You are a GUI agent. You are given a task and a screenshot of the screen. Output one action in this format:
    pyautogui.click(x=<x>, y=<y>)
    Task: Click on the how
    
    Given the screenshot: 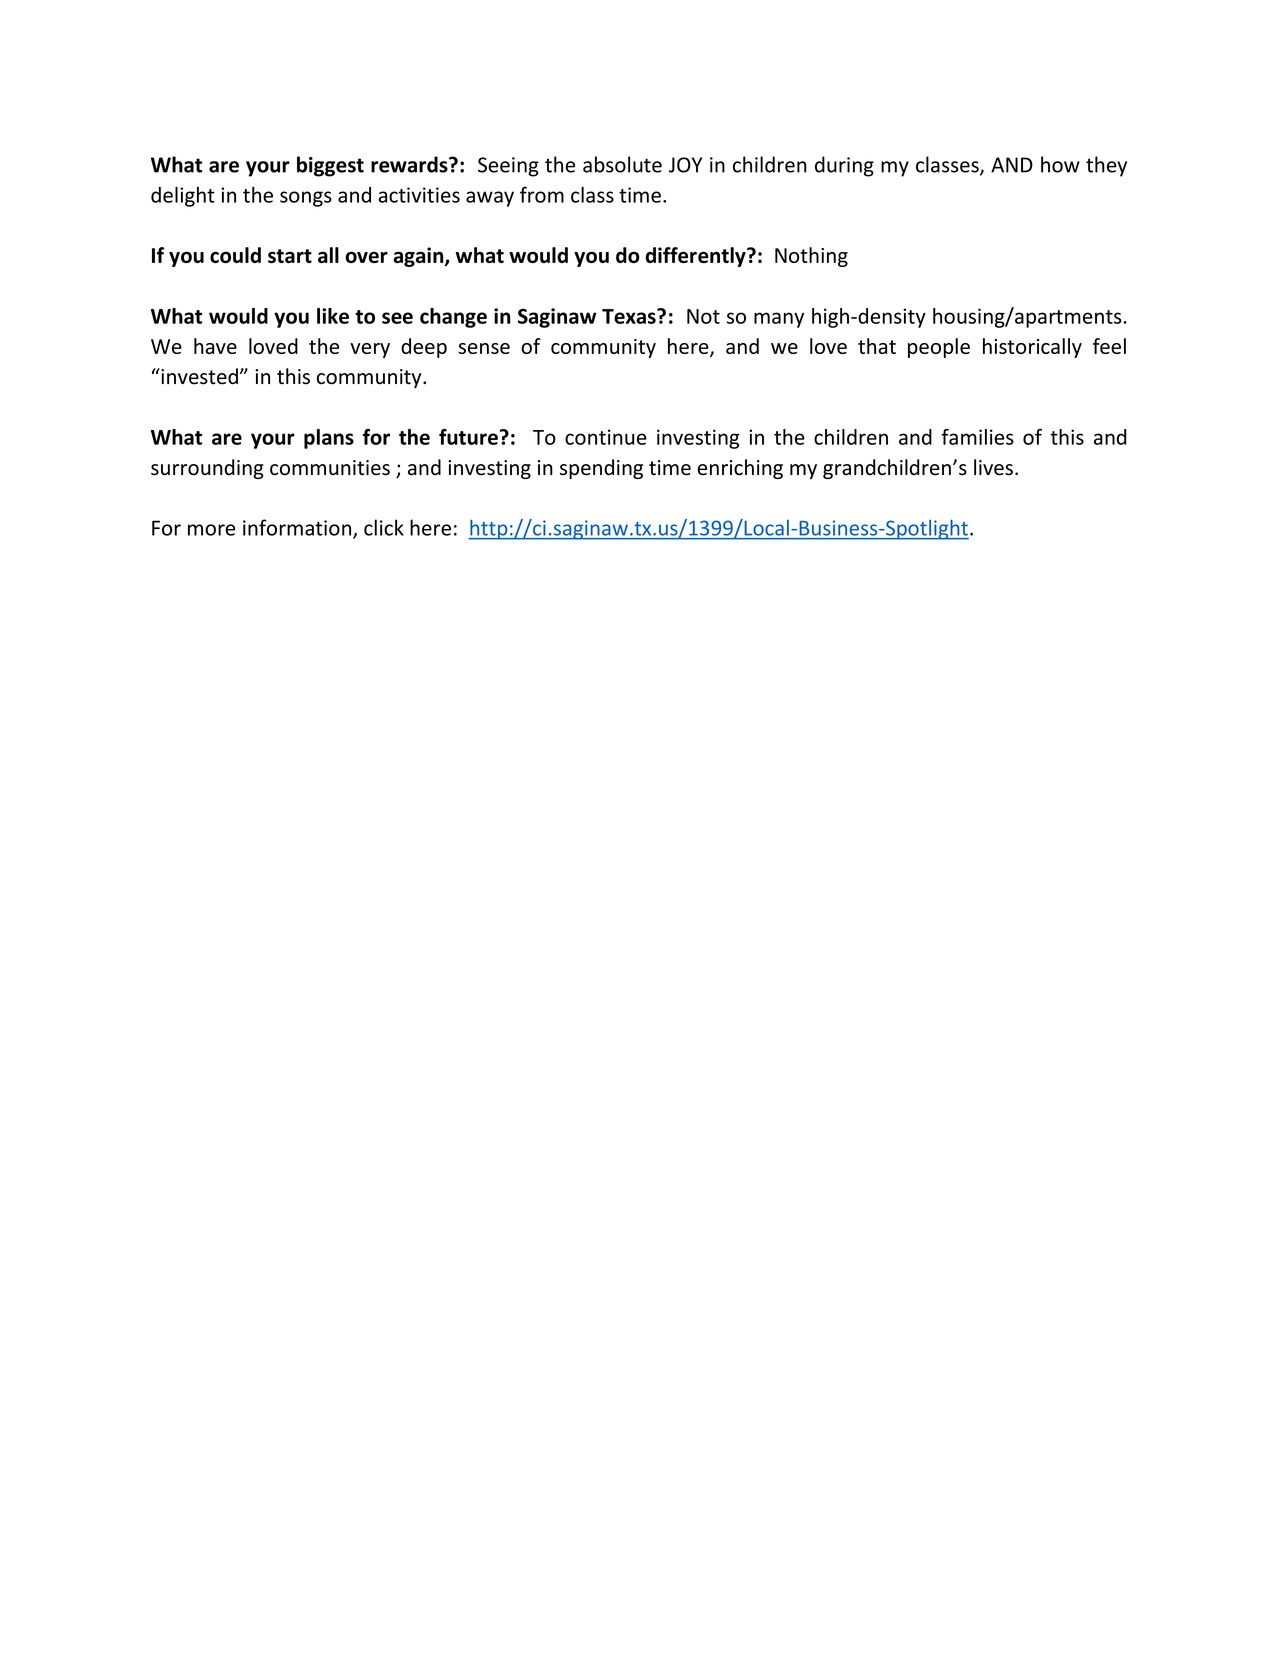 What is the action you would take?
    pyautogui.click(x=1060, y=164)
